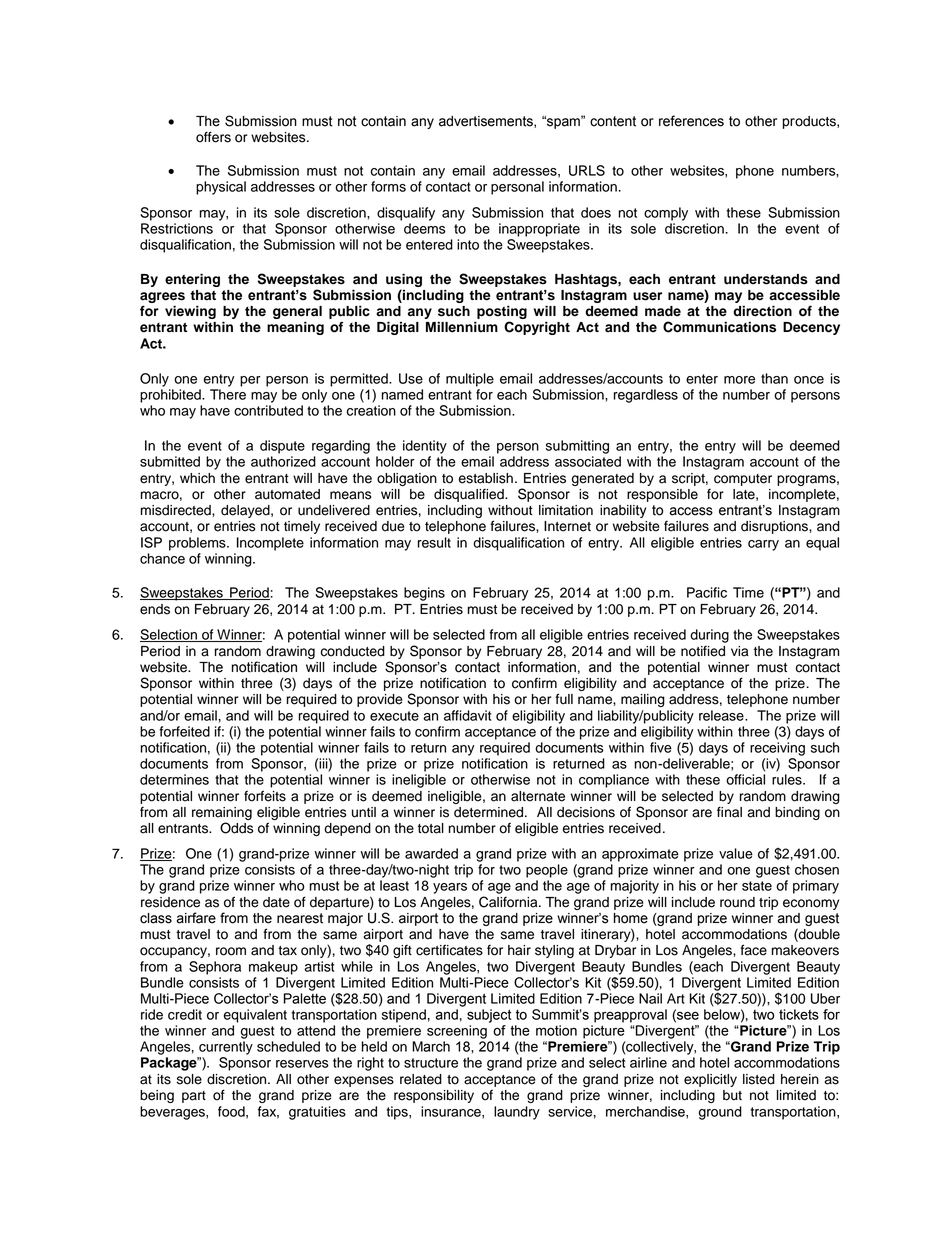 This screenshot has width=952, height=1233. Describe the element at coordinates (486, 478) in the screenshot. I see `establish` at that location.
